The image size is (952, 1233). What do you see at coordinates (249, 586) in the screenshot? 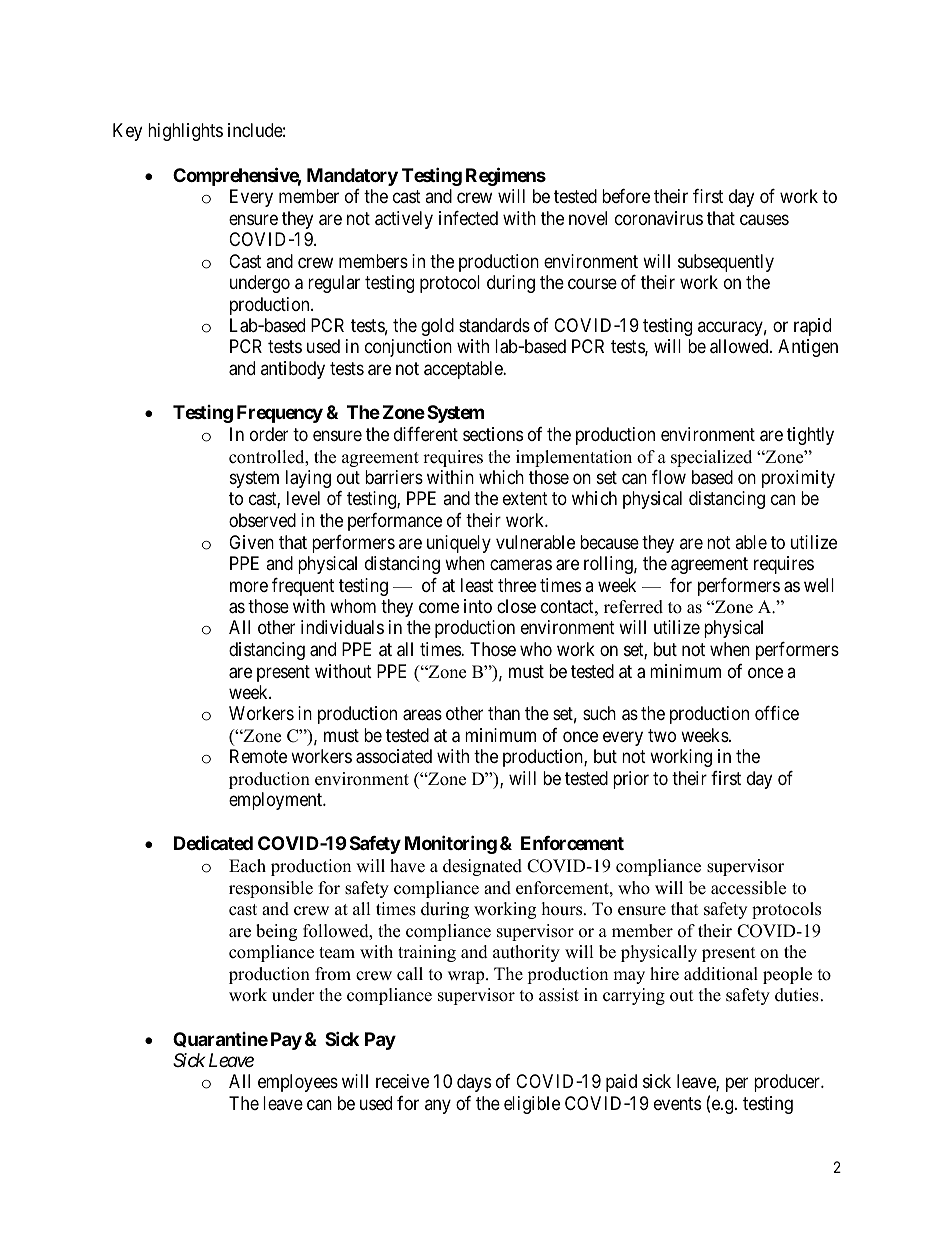
I see `more` at bounding box center [249, 586].
